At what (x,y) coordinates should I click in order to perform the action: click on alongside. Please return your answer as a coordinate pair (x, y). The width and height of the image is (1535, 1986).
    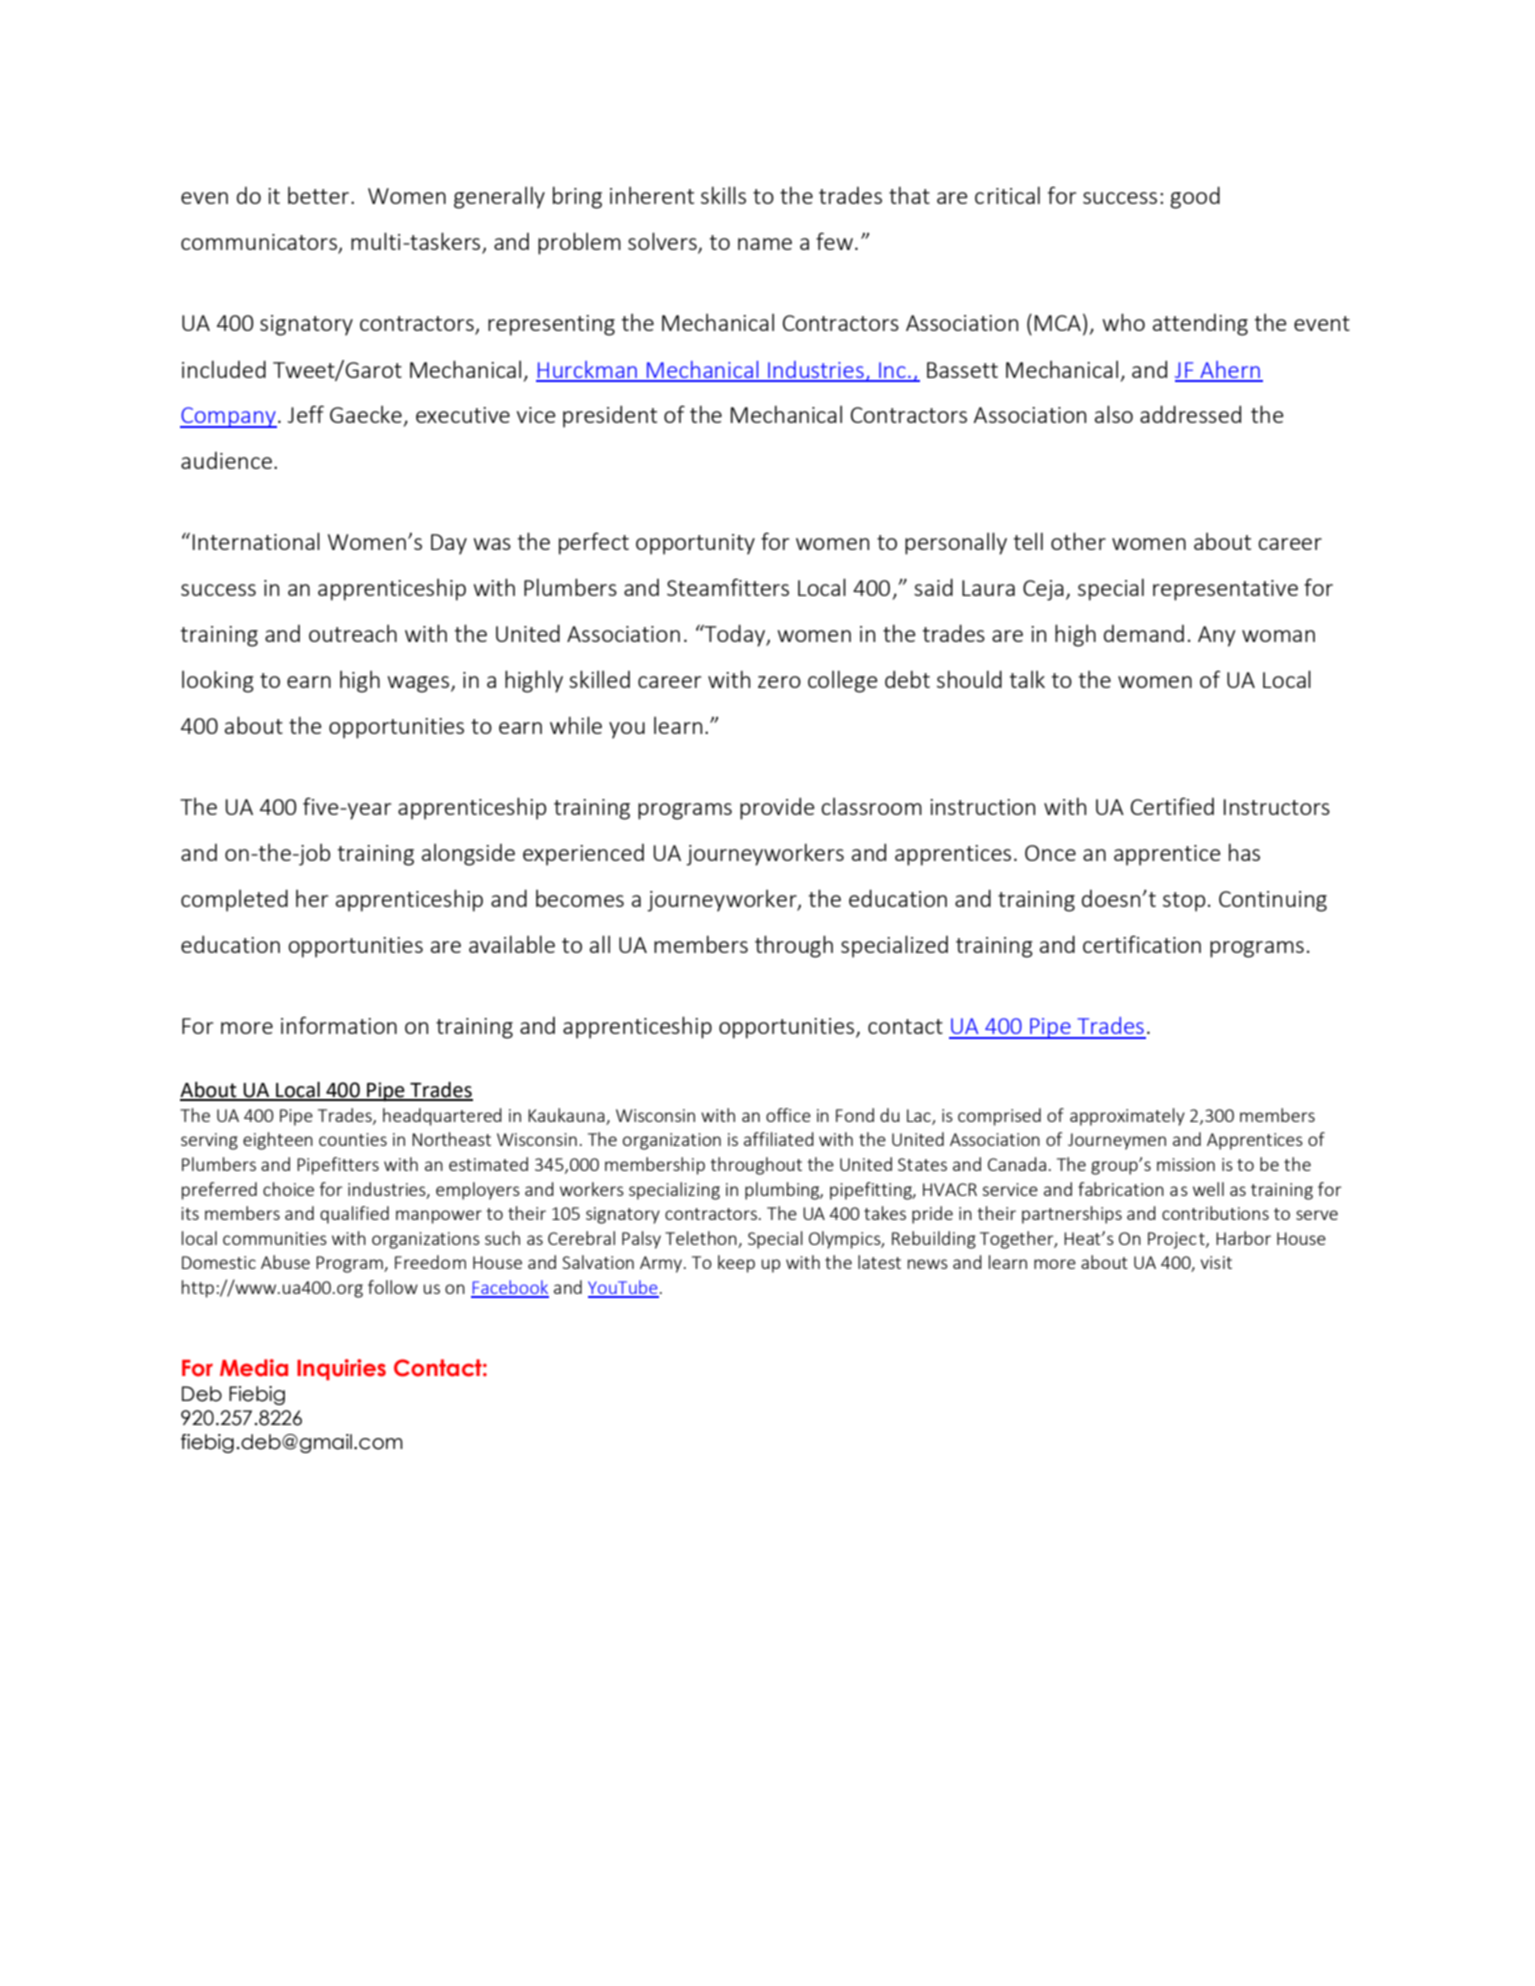
    Looking at the image, I should click on (468, 855).
